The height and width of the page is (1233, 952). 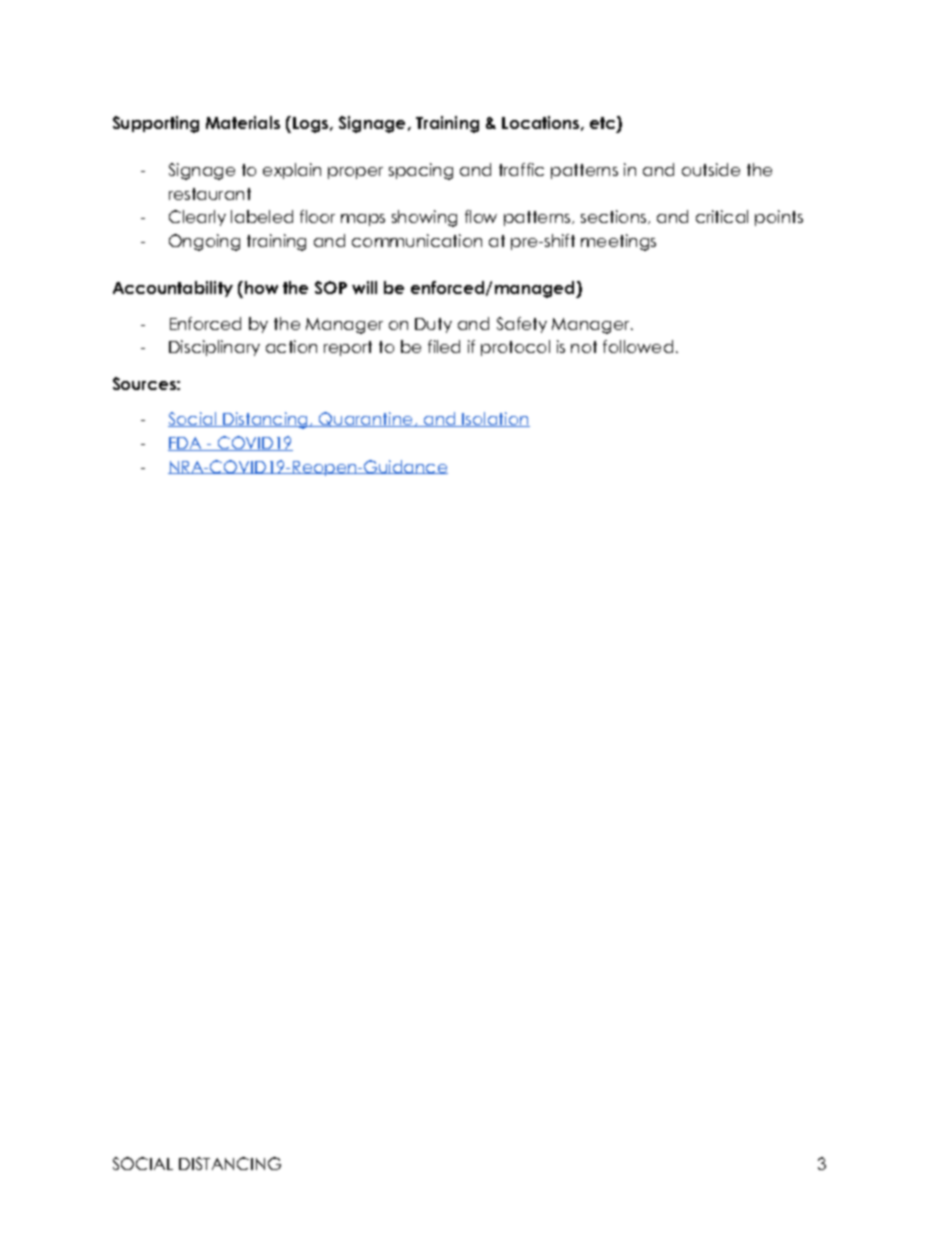 What do you see at coordinates (366, 419) in the page?
I see `Quarantine` at bounding box center [366, 419].
